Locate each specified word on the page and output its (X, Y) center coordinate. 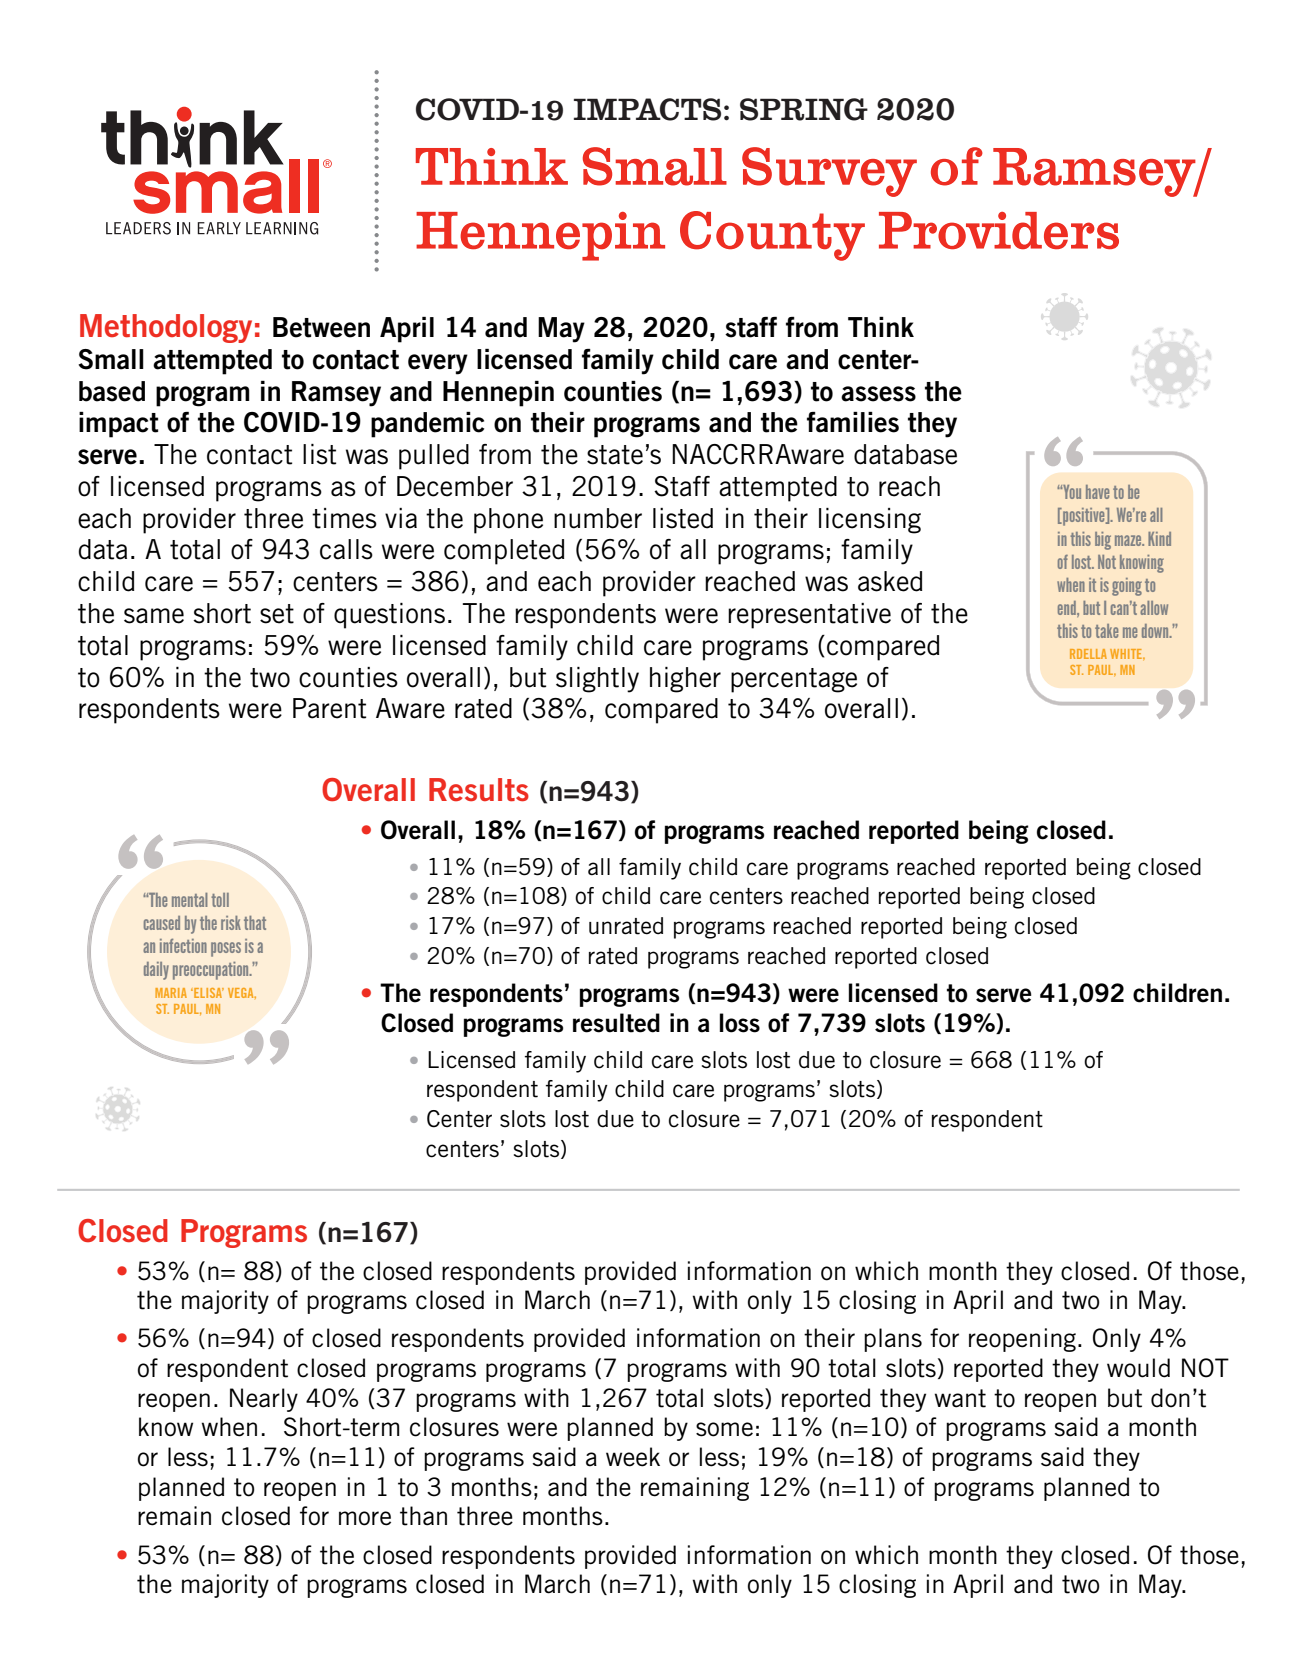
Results (479, 789)
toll (220, 900)
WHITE (1127, 654)
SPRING (804, 109)
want (960, 1398)
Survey (829, 172)
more (365, 1518)
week (633, 1457)
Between (321, 327)
